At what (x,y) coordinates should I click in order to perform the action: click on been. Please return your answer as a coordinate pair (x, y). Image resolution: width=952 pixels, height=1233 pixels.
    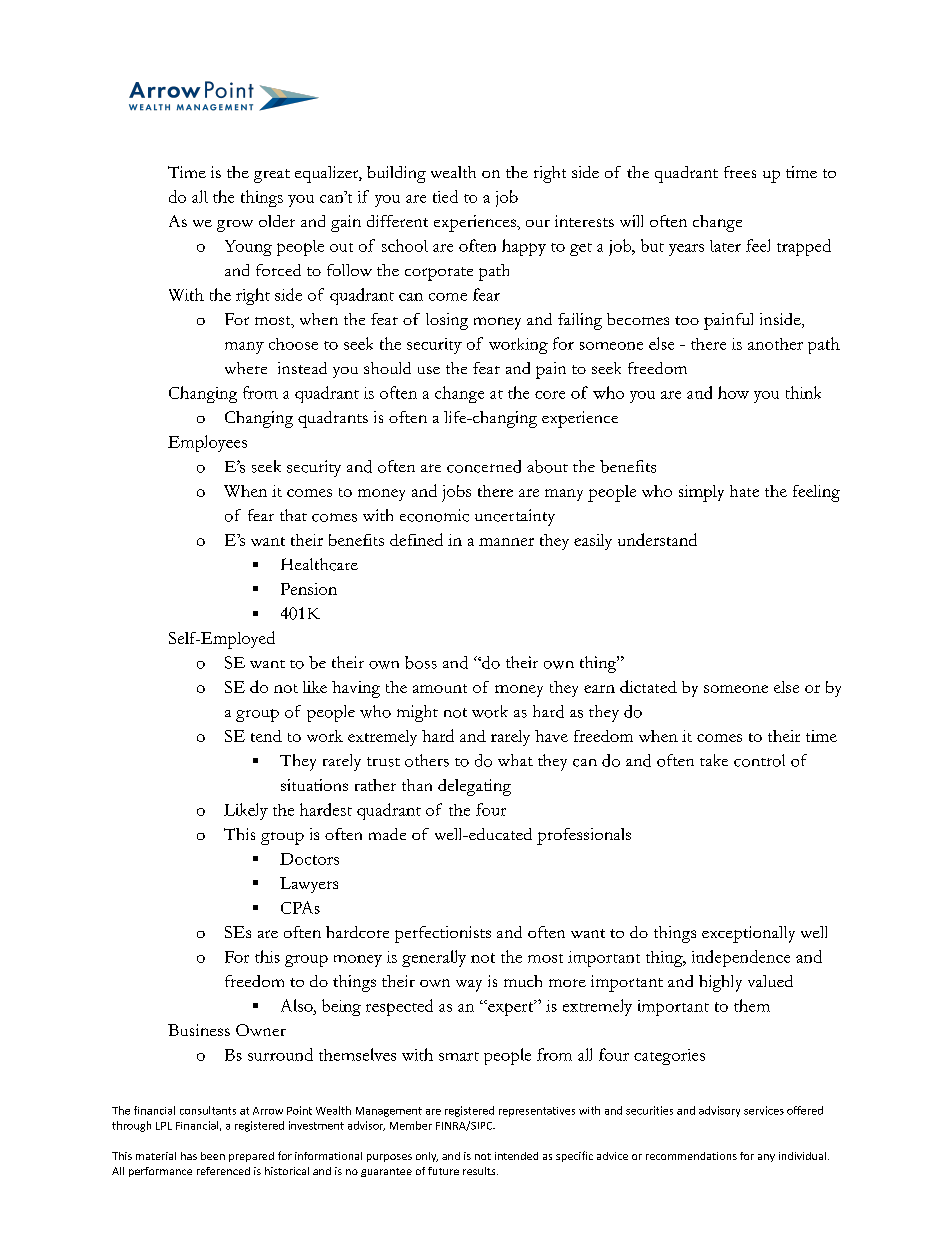
    Looking at the image, I should click on (213, 1156).
